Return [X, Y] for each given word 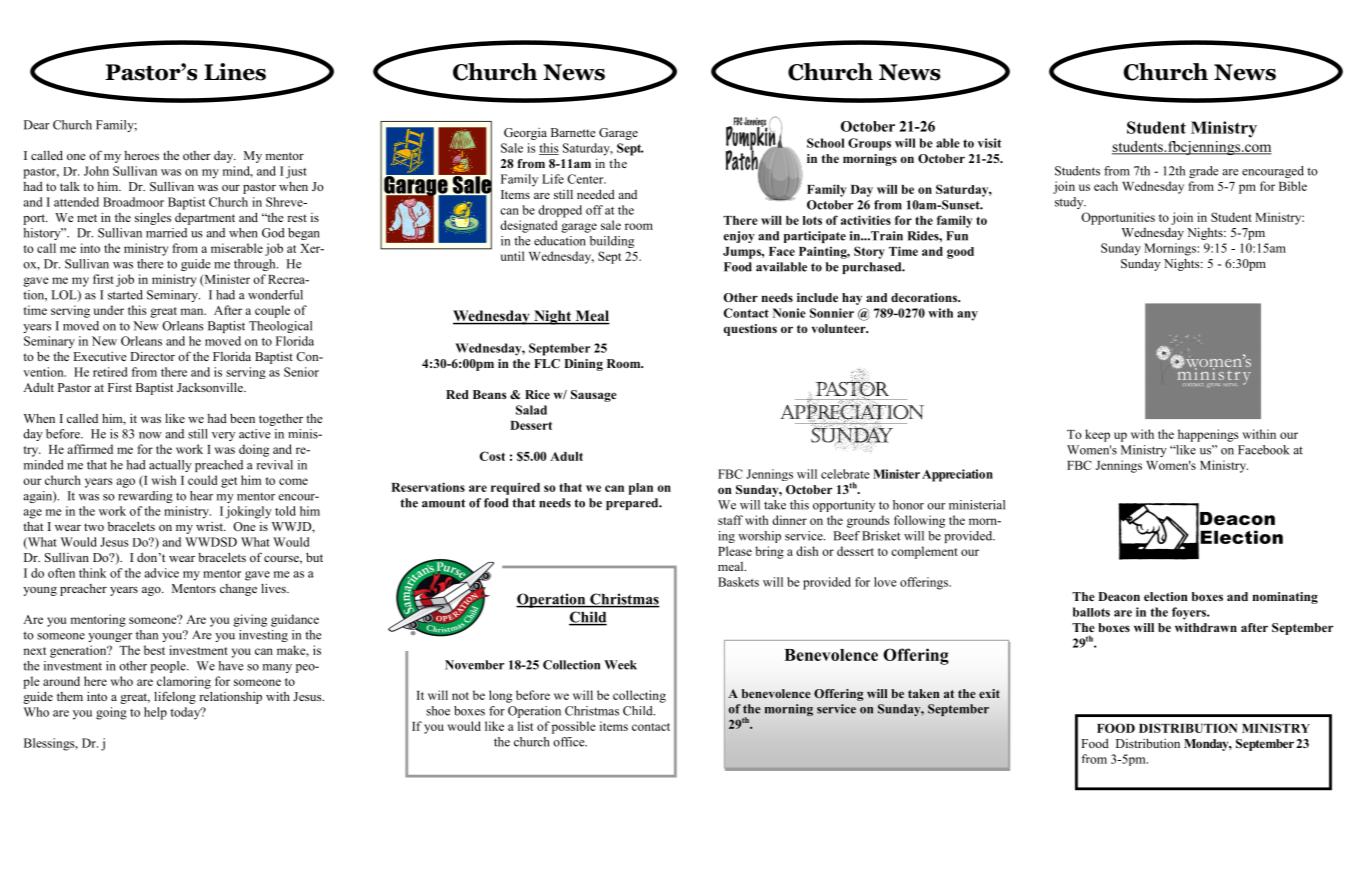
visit [990, 143]
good [960, 253]
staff [730, 520]
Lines [235, 72]
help [155, 713]
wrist [210, 526]
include [817, 297]
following [919, 521]
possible [574, 727]
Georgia [525, 134]
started [125, 295]
